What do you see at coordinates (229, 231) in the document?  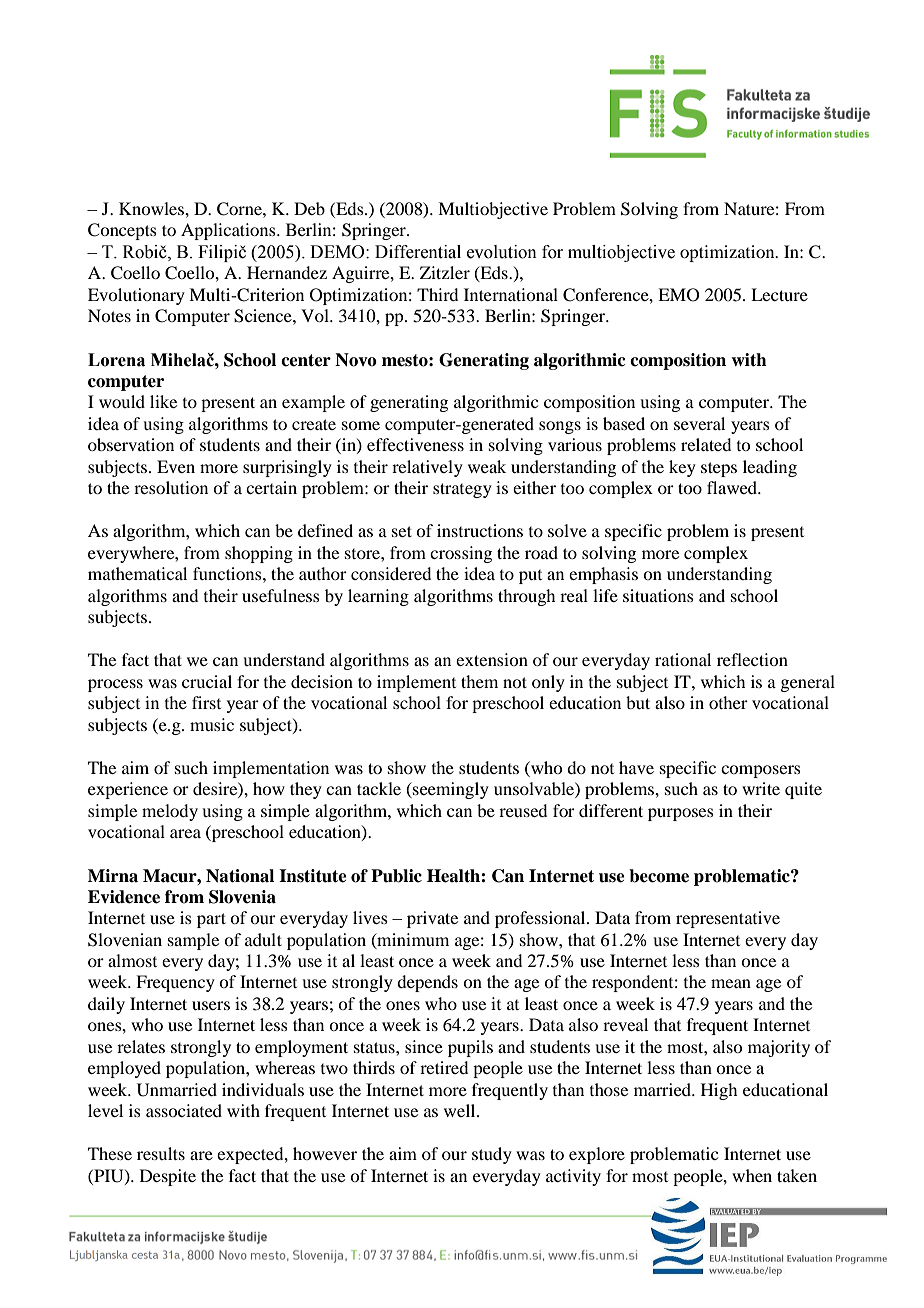 I see `Applications` at bounding box center [229, 231].
